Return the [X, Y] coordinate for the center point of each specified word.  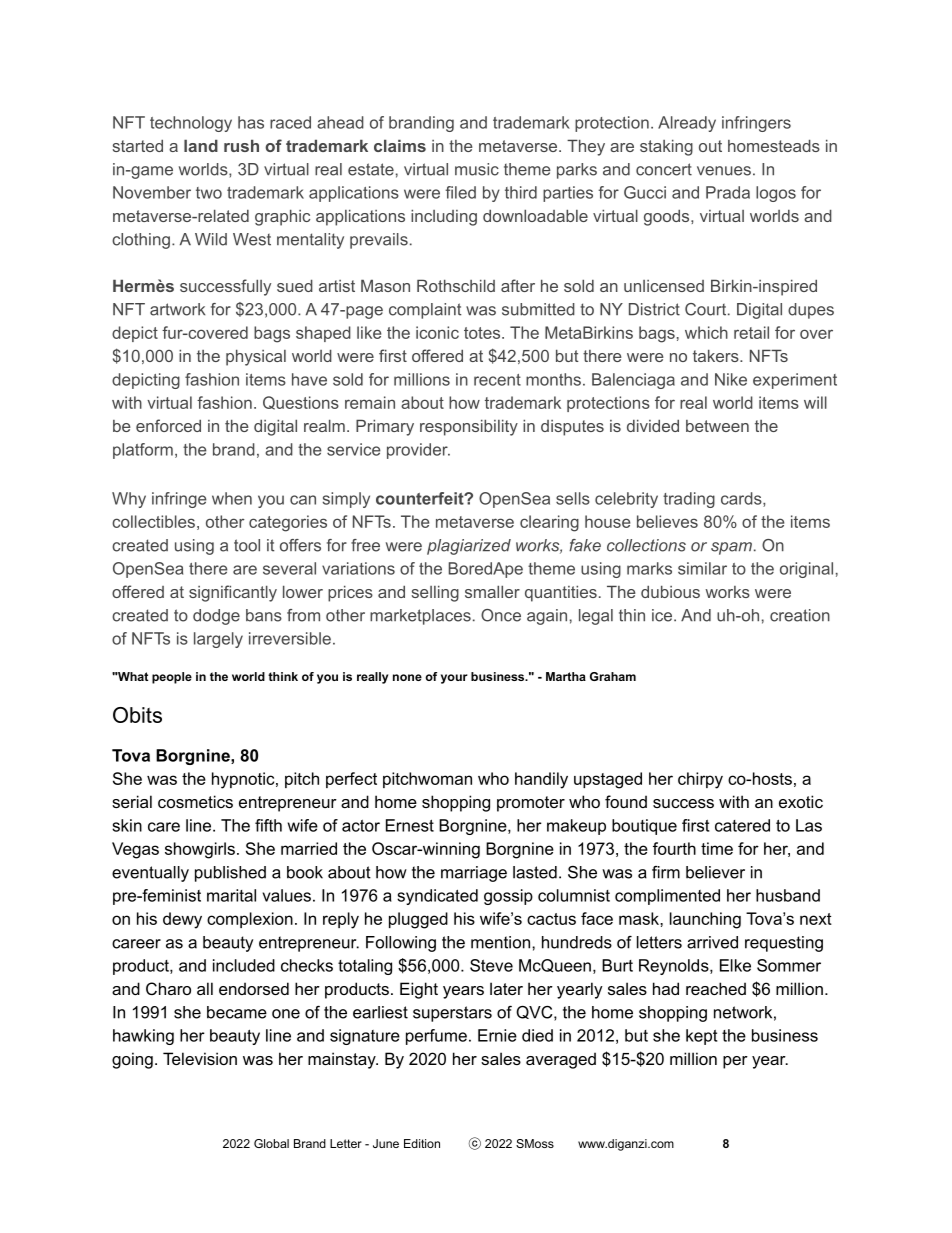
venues [724, 171]
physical [256, 357]
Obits [137, 715]
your [454, 679]
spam [731, 548]
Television [200, 1058]
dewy [182, 920]
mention [500, 942]
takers [717, 355]
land [201, 145]
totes [483, 333]
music [477, 169]
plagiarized [469, 547]
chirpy [700, 780]
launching [705, 920]
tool [247, 545]
